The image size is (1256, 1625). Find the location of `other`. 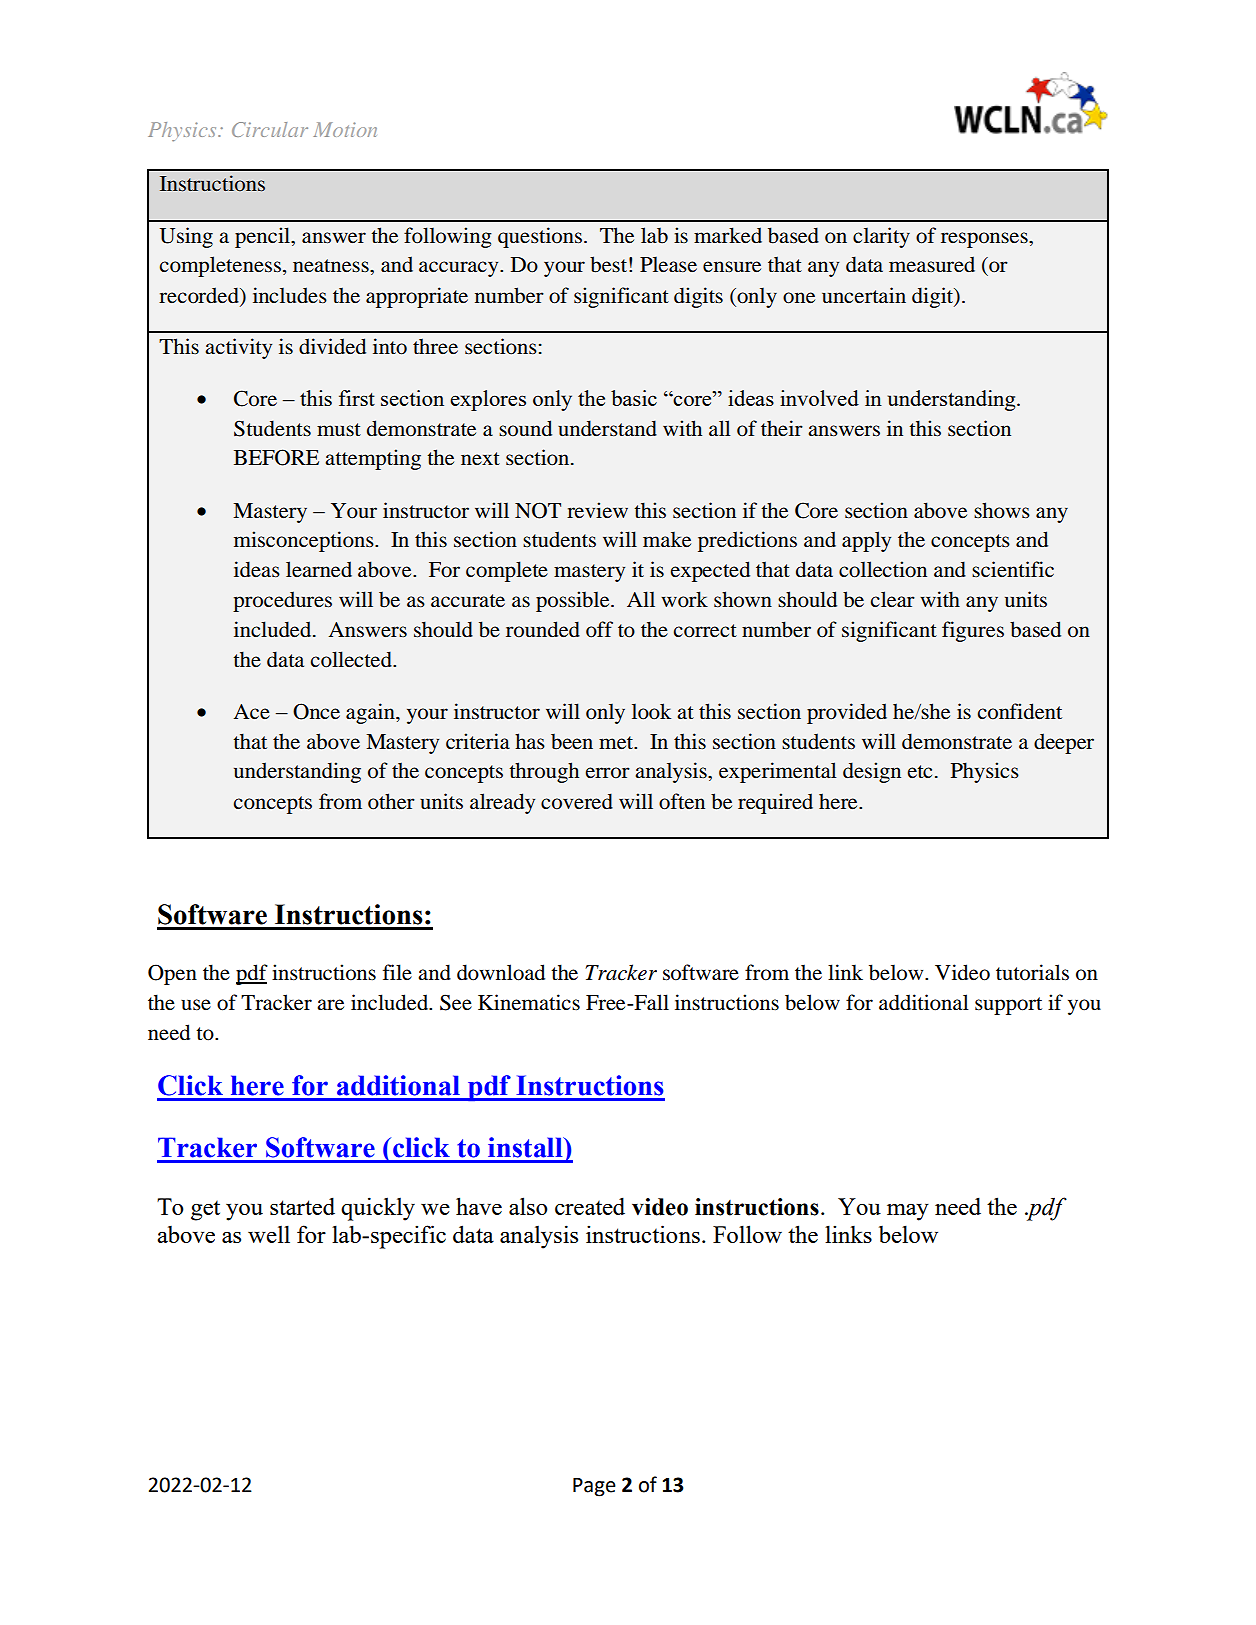

other is located at coordinates (391, 801).
